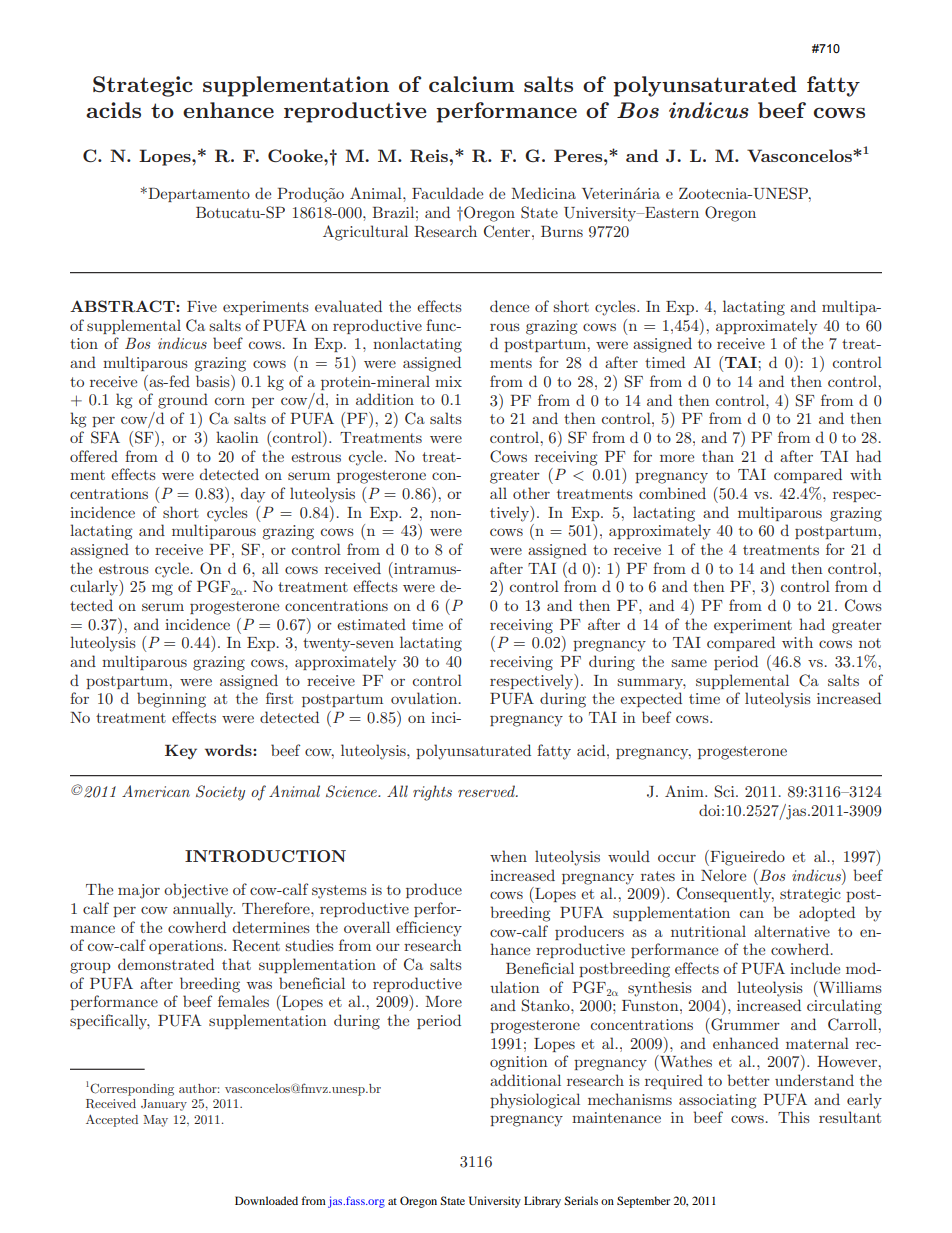 The image size is (952, 1233). I want to click on May, so click(155, 1121).
